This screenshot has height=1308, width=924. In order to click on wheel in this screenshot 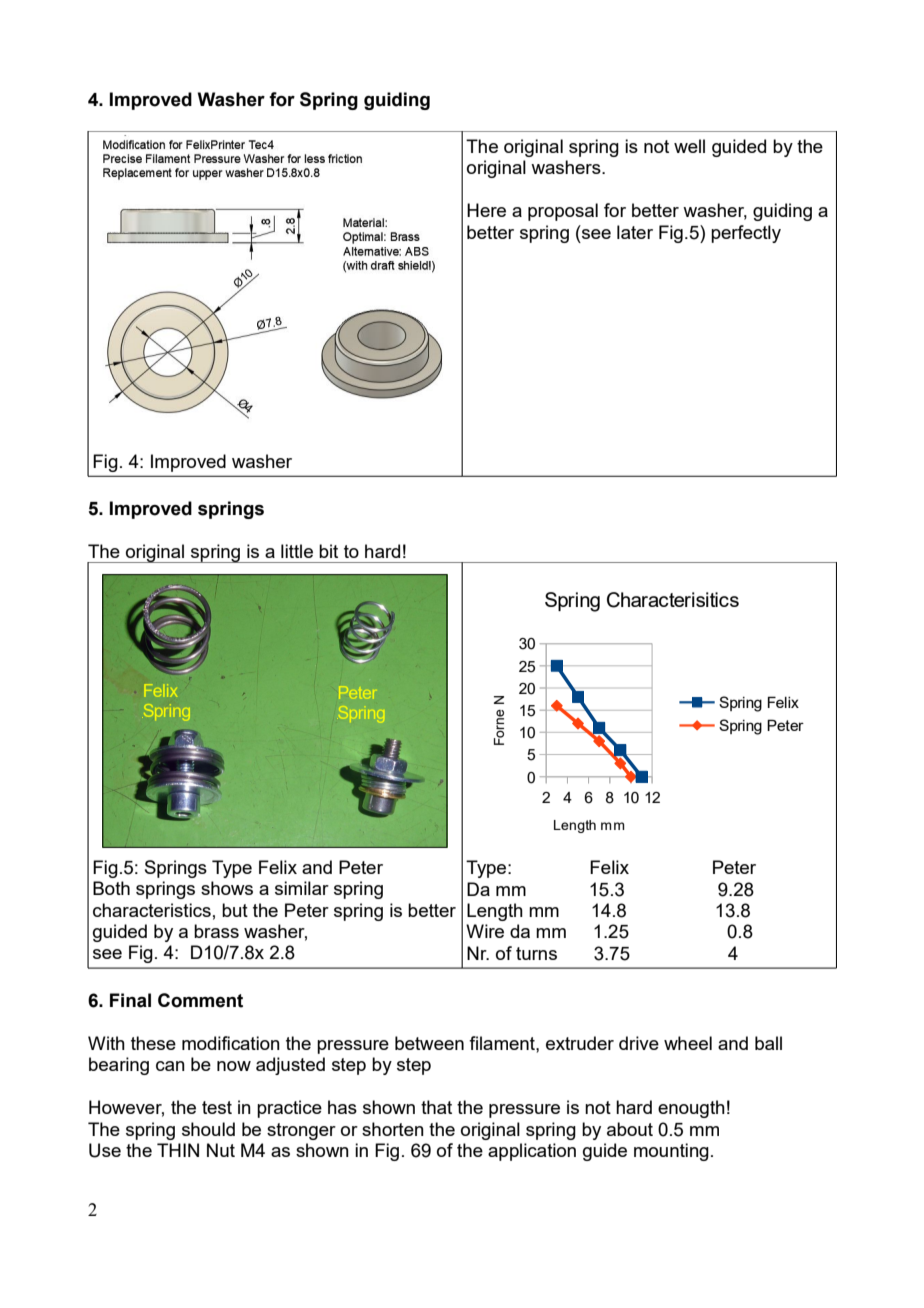, I will do `click(688, 1043)`.
